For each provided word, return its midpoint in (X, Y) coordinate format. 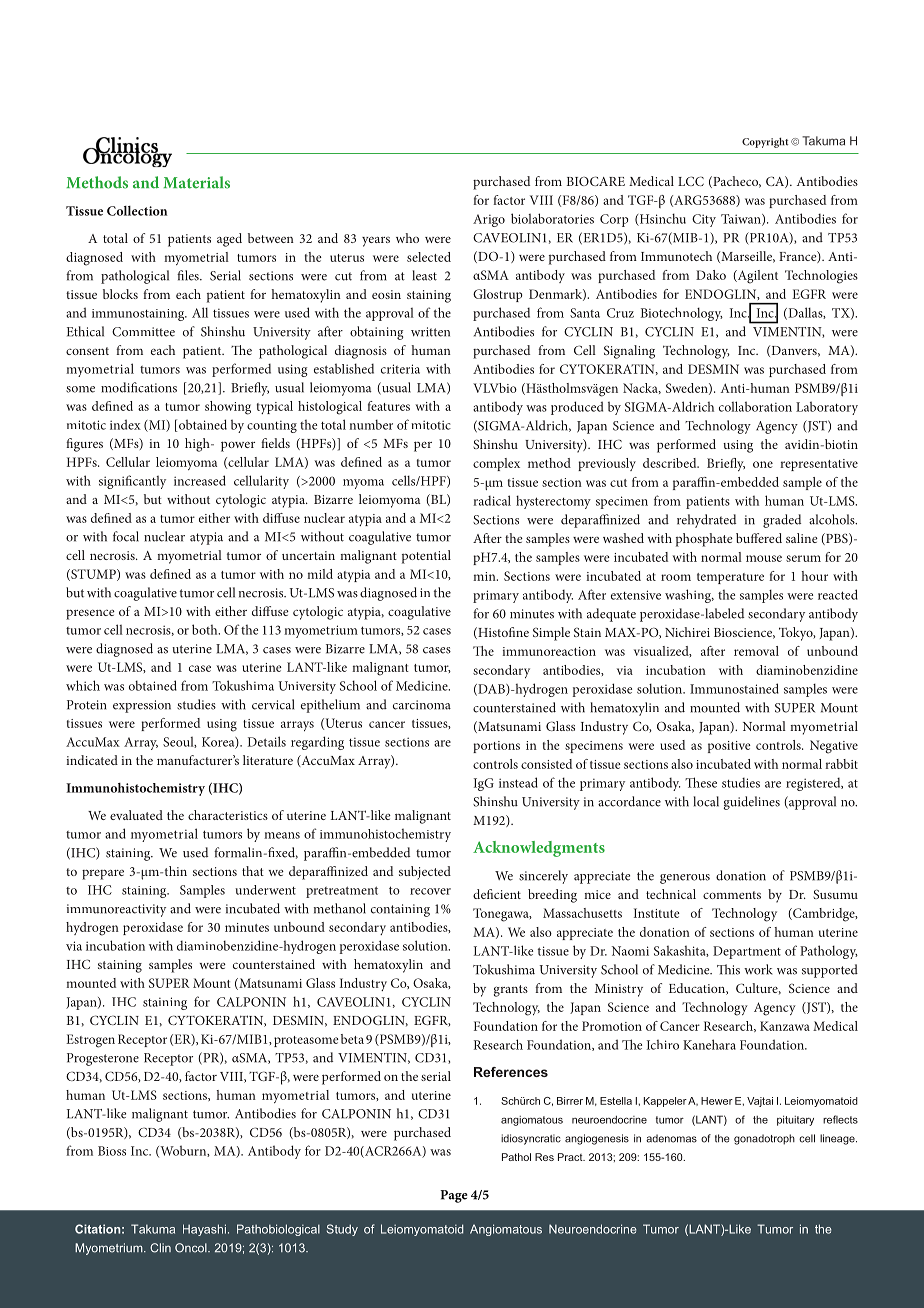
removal (756, 651)
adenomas (671, 1138)
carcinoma (422, 705)
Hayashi (204, 1230)
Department (747, 952)
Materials (196, 182)
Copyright (765, 142)
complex (496, 464)
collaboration (755, 406)
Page (454, 1196)
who (407, 238)
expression (142, 706)
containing (400, 910)
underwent (265, 890)
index (125, 424)
